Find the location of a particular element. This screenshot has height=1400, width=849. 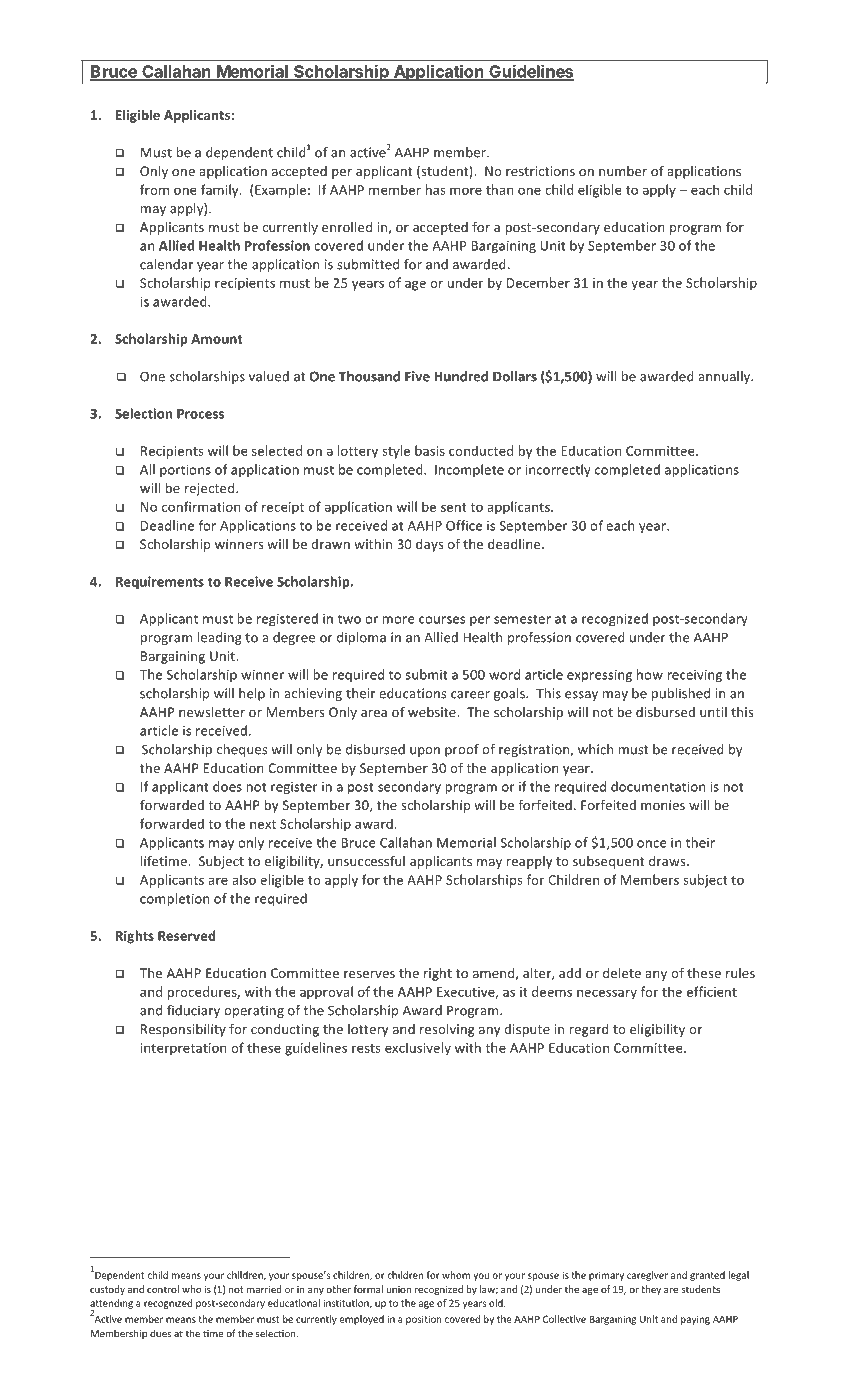

interpretation is located at coordinates (183, 1049).
